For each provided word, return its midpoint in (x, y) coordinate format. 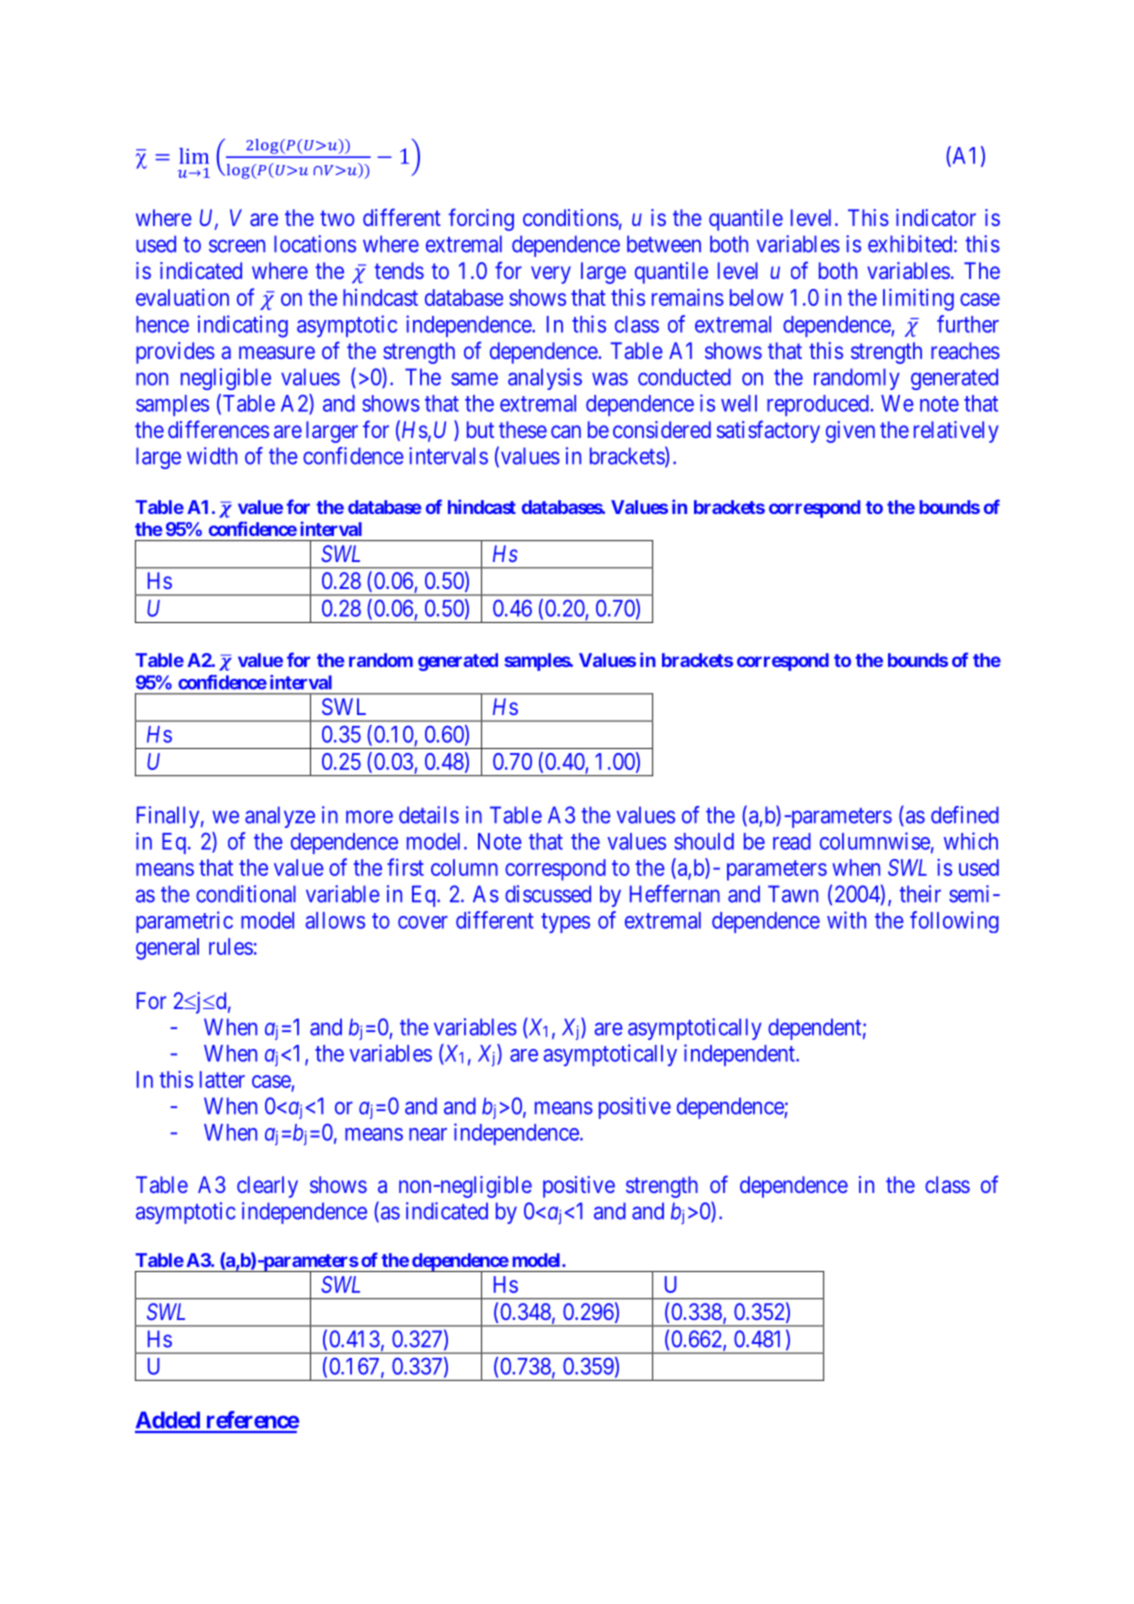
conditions (571, 217)
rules (231, 946)
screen (237, 246)
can (566, 431)
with (846, 920)
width (212, 456)
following (954, 922)
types (565, 923)
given (850, 432)
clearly (267, 1187)
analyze (280, 817)
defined (965, 815)
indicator (936, 217)
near (428, 1134)
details (429, 815)
